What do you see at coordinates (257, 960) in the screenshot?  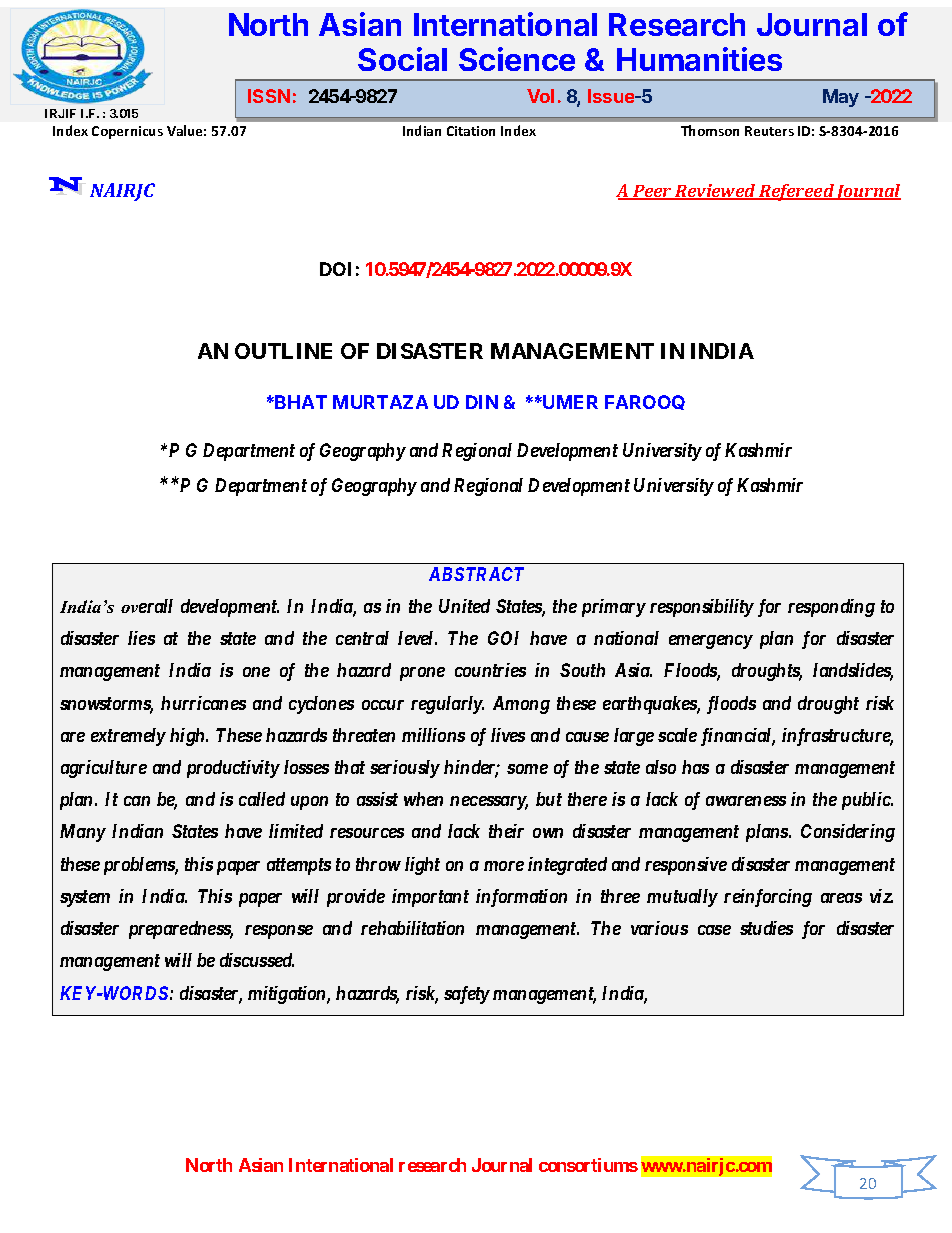 I see `discussed` at bounding box center [257, 960].
